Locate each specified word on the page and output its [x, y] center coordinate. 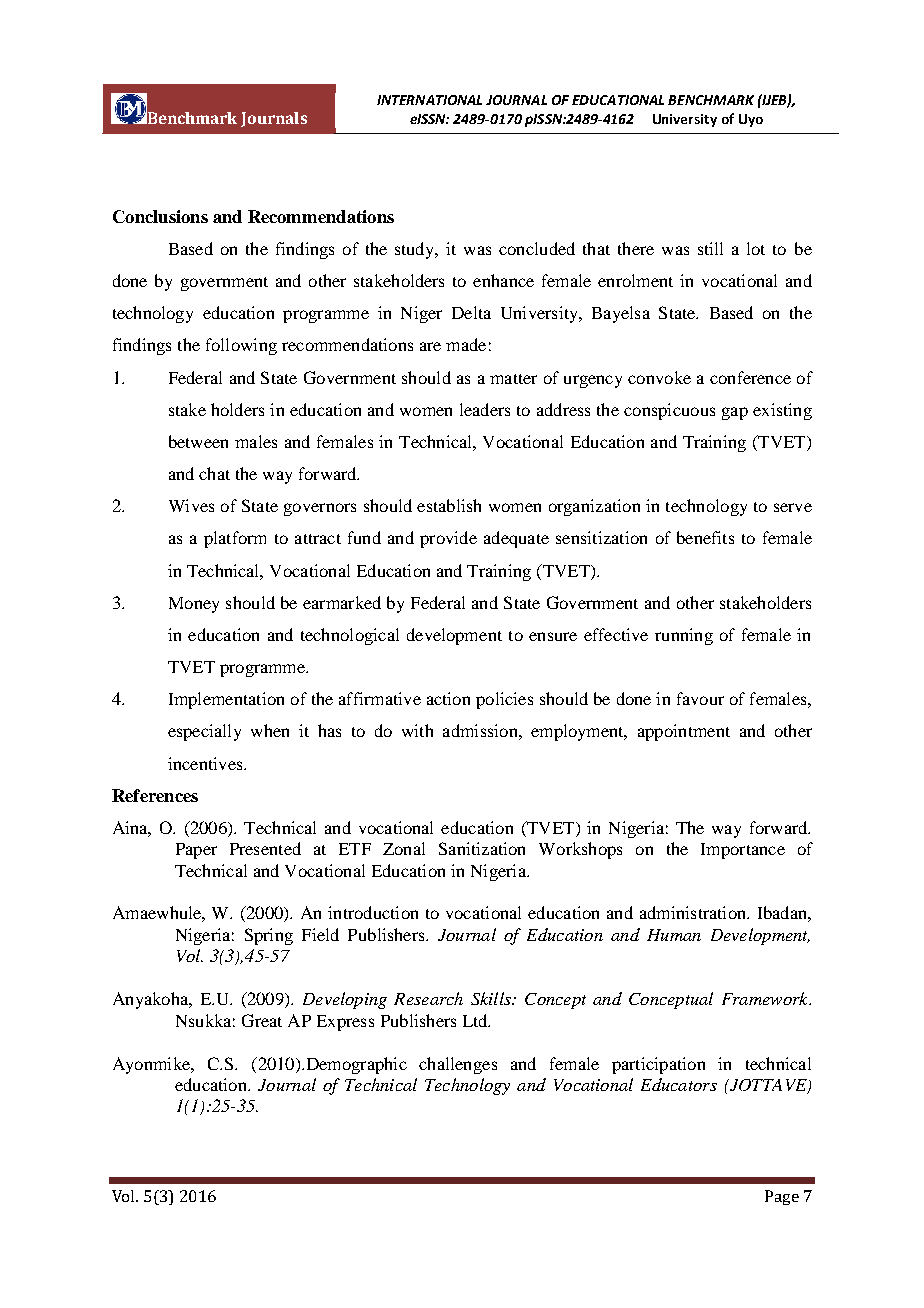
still [710, 248]
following [241, 346]
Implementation [226, 700]
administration [694, 912]
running [684, 636]
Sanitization [482, 848]
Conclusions [160, 216]
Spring [269, 936]
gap [735, 413]
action [448, 698]
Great [262, 1020]
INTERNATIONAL [429, 100]
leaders [485, 409]
